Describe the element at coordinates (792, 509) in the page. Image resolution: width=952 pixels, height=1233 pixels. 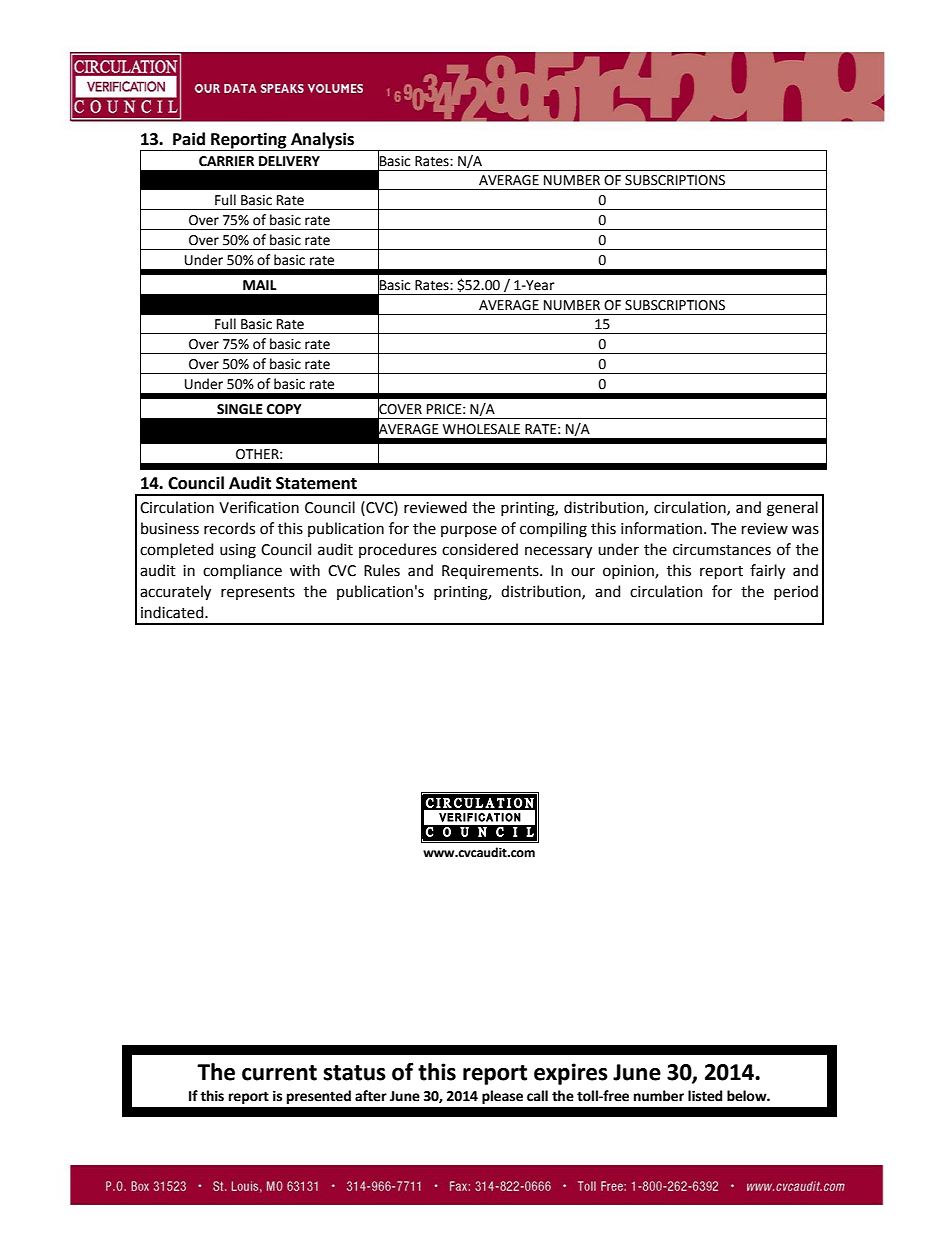
I see `general` at that location.
